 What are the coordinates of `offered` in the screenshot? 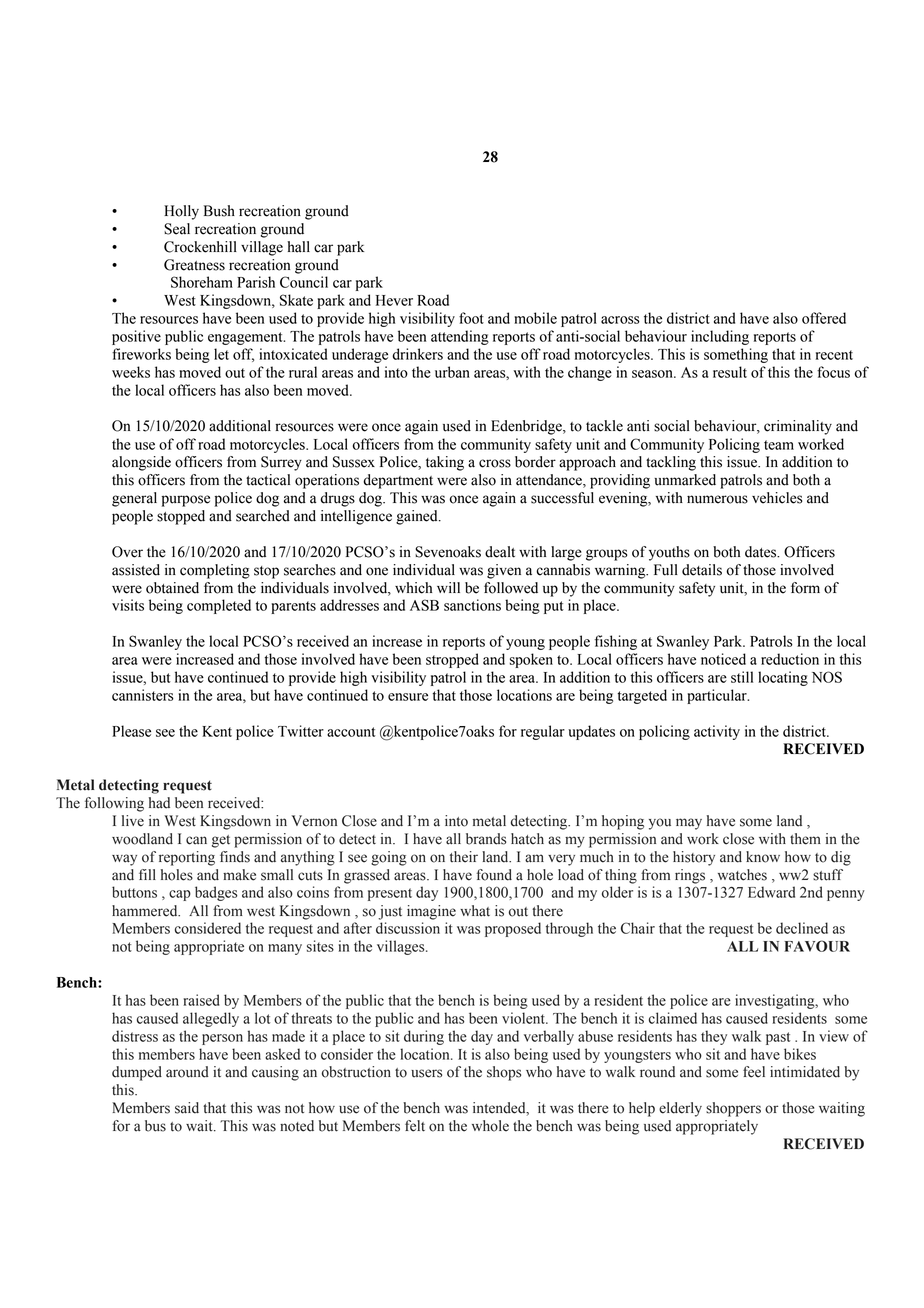 It's located at (824, 318).
